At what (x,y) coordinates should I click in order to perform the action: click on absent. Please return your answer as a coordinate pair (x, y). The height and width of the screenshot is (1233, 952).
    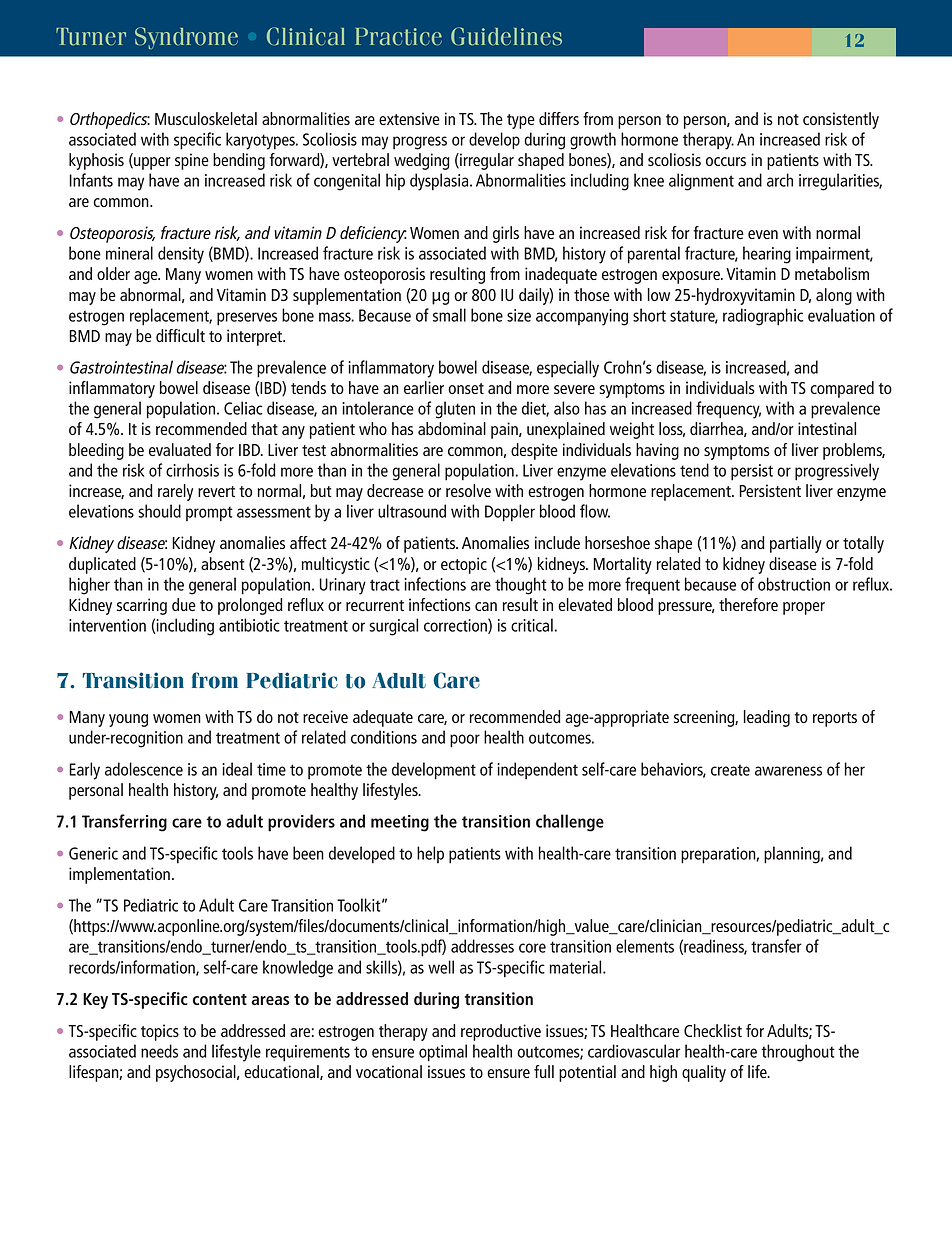
    Looking at the image, I should click on (223, 563).
